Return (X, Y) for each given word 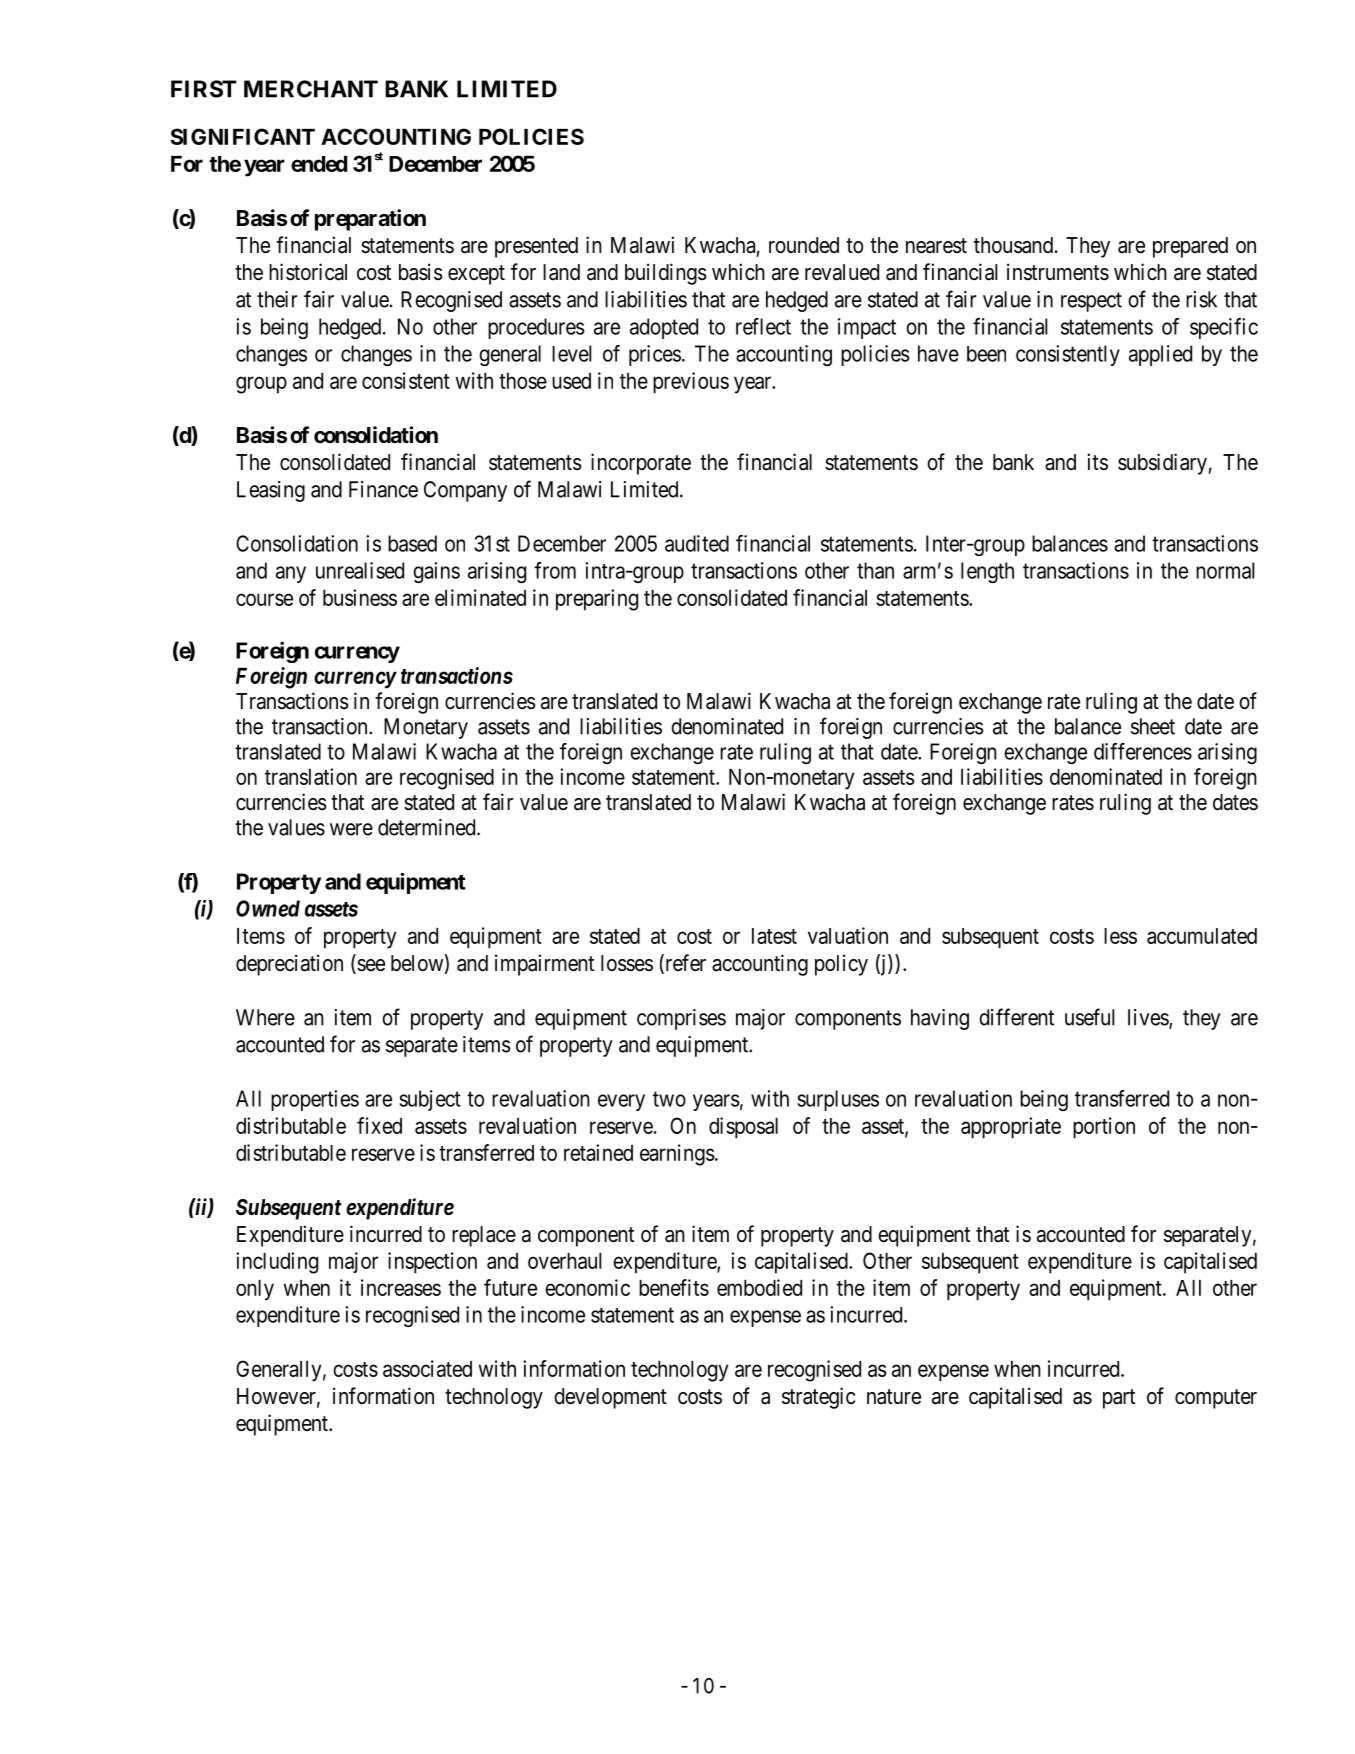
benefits (674, 1287)
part (1119, 1399)
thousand (1013, 245)
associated (427, 1368)
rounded (804, 245)
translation (311, 776)
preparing (597, 600)
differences (1143, 751)
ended (319, 164)
